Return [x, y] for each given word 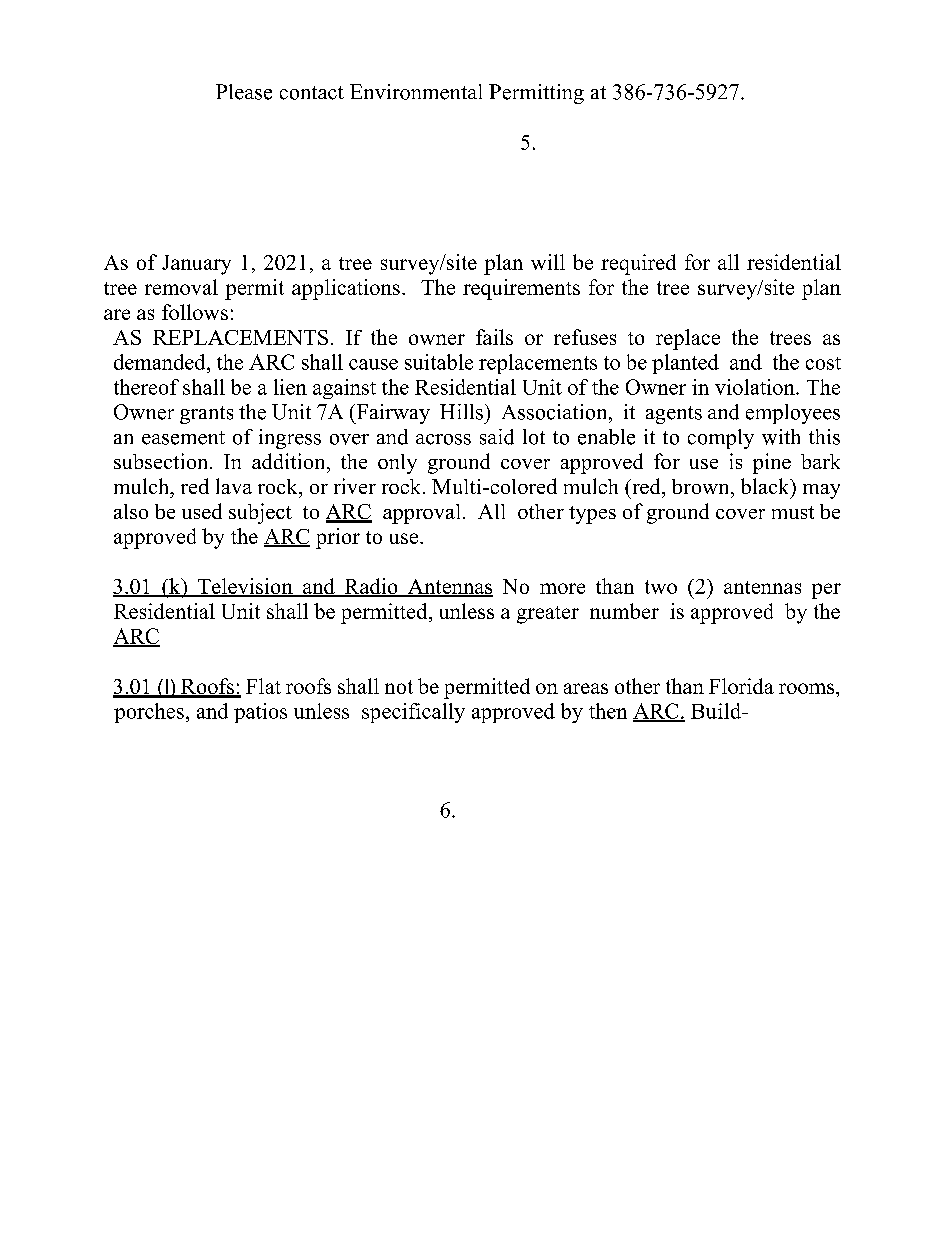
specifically [413, 713]
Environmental [416, 92]
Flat [263, 686]
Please [244, 92]
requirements [521, 289]
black [766, 486]
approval [421, 514]
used [202, 511]
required [638, 264]
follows [195, 312]
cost [823, 363]
